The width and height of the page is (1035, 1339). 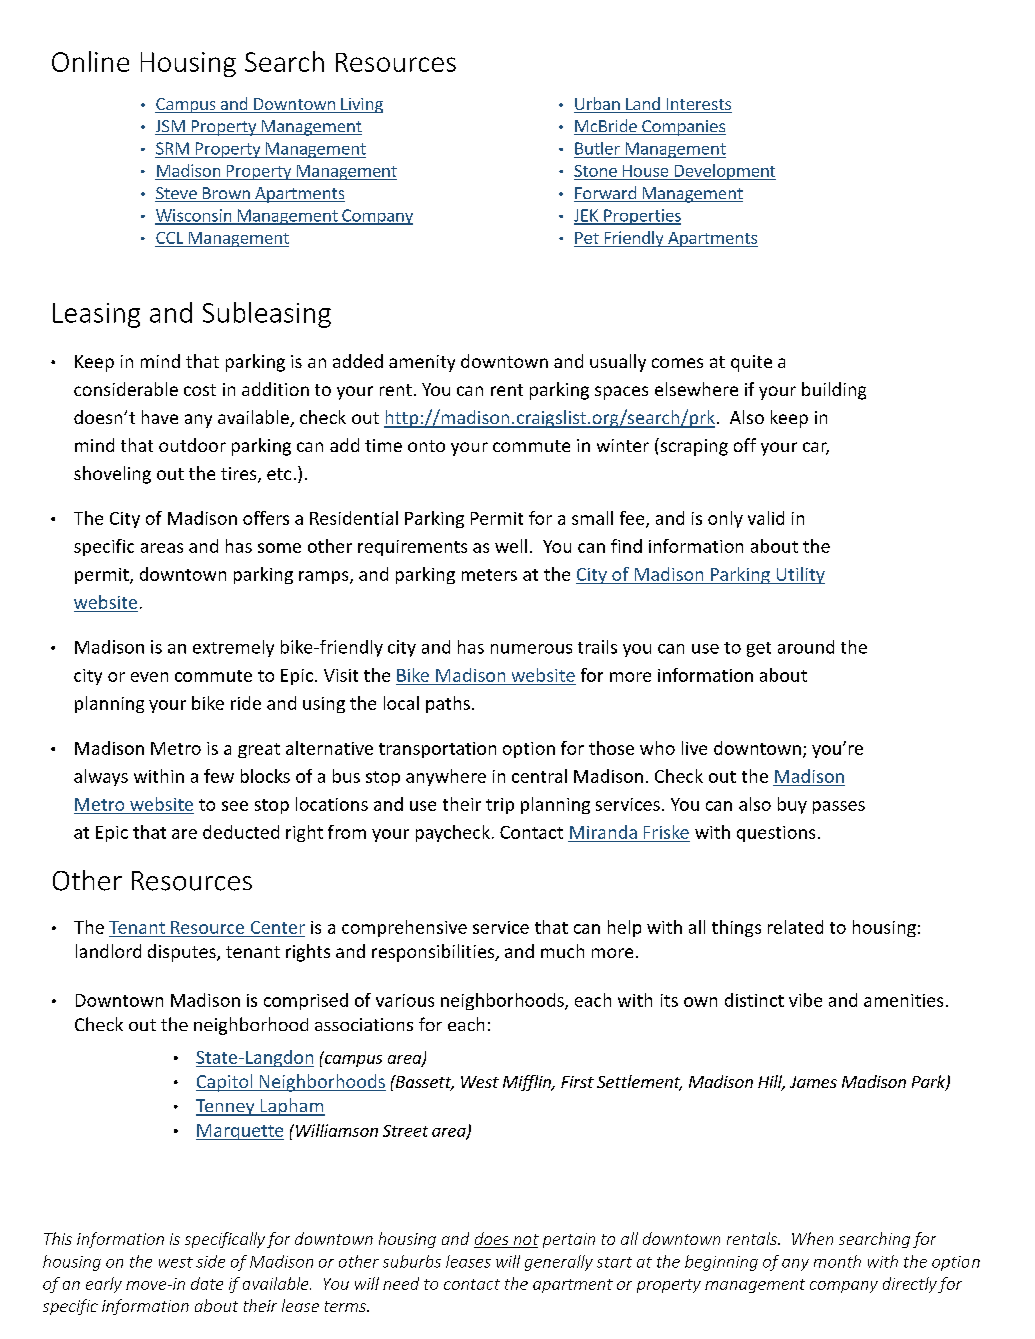 What do you see at coordinates (525, 1241) in the page?
I see `not` at bounding box center [525, 1241].
